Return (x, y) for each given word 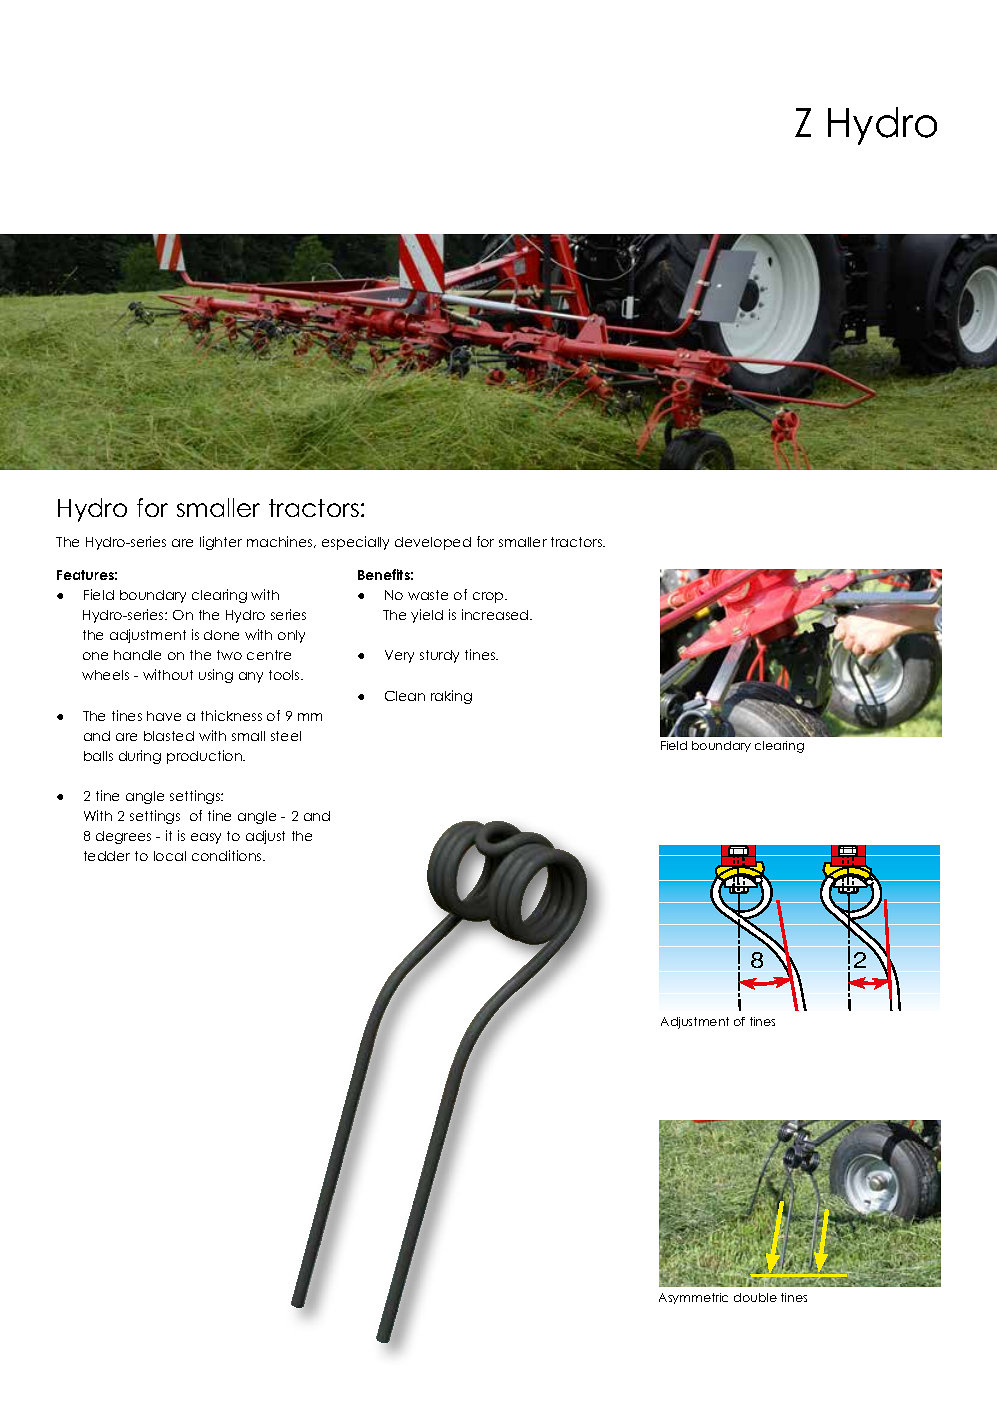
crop (489, 597)
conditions (228, 855)
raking (451, 697)
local (170, 856)
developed (433, 543)
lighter (221, 543)
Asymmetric (693, 1298)
